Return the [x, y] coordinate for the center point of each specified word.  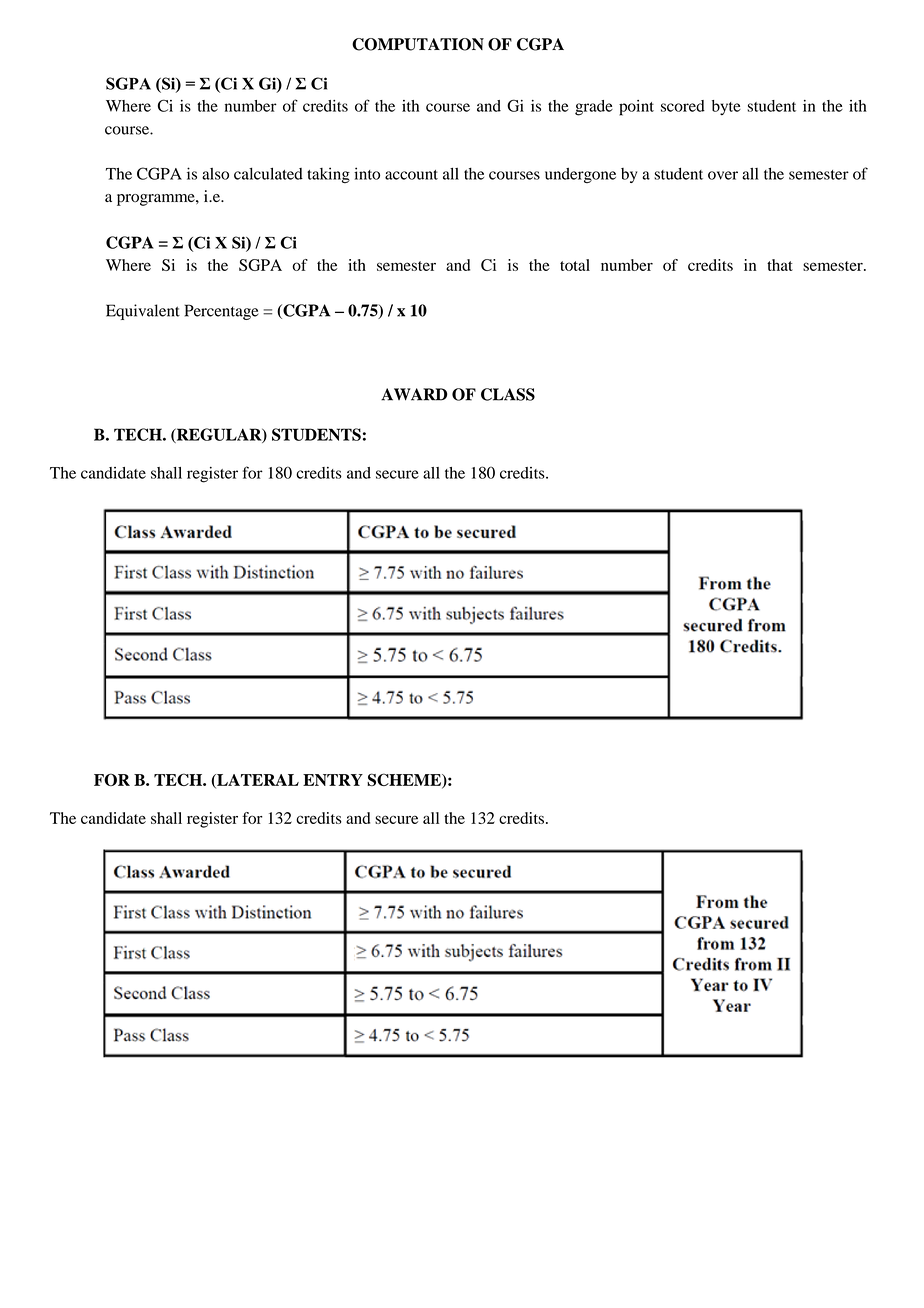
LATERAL [257, 781]
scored [683, 106]
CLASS [508, 394]
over [723, 175]
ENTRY [333, 780]
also [215, 174]
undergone [580, 175]
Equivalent [143, 312]
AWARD [414, 394]
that [780, 265]
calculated [268, 173]
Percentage [222, 312]
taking [328, 175]
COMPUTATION [418, 44]
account [411, 175]
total [575, 265]
